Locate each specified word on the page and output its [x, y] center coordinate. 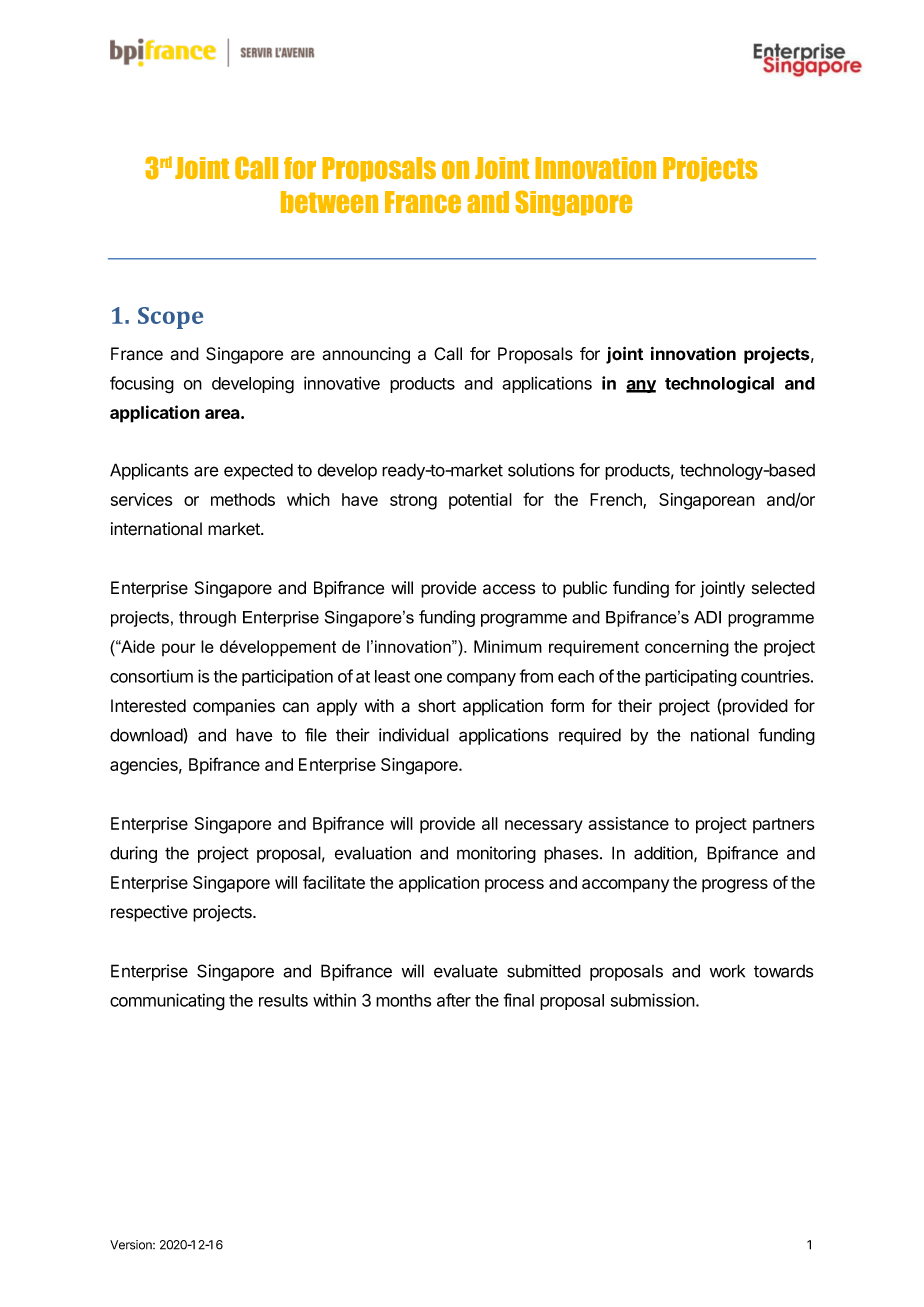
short [437, 706]
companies [234, 707]
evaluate [466, 971]
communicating [167, 1002]
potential [480, 501]
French [617, 500]
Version [132, 1245]
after [454, 1000]
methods [243, 499]
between [329, 202]
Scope [170, 318]
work [727, 971]
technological [719, 385]
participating [691, 678]
